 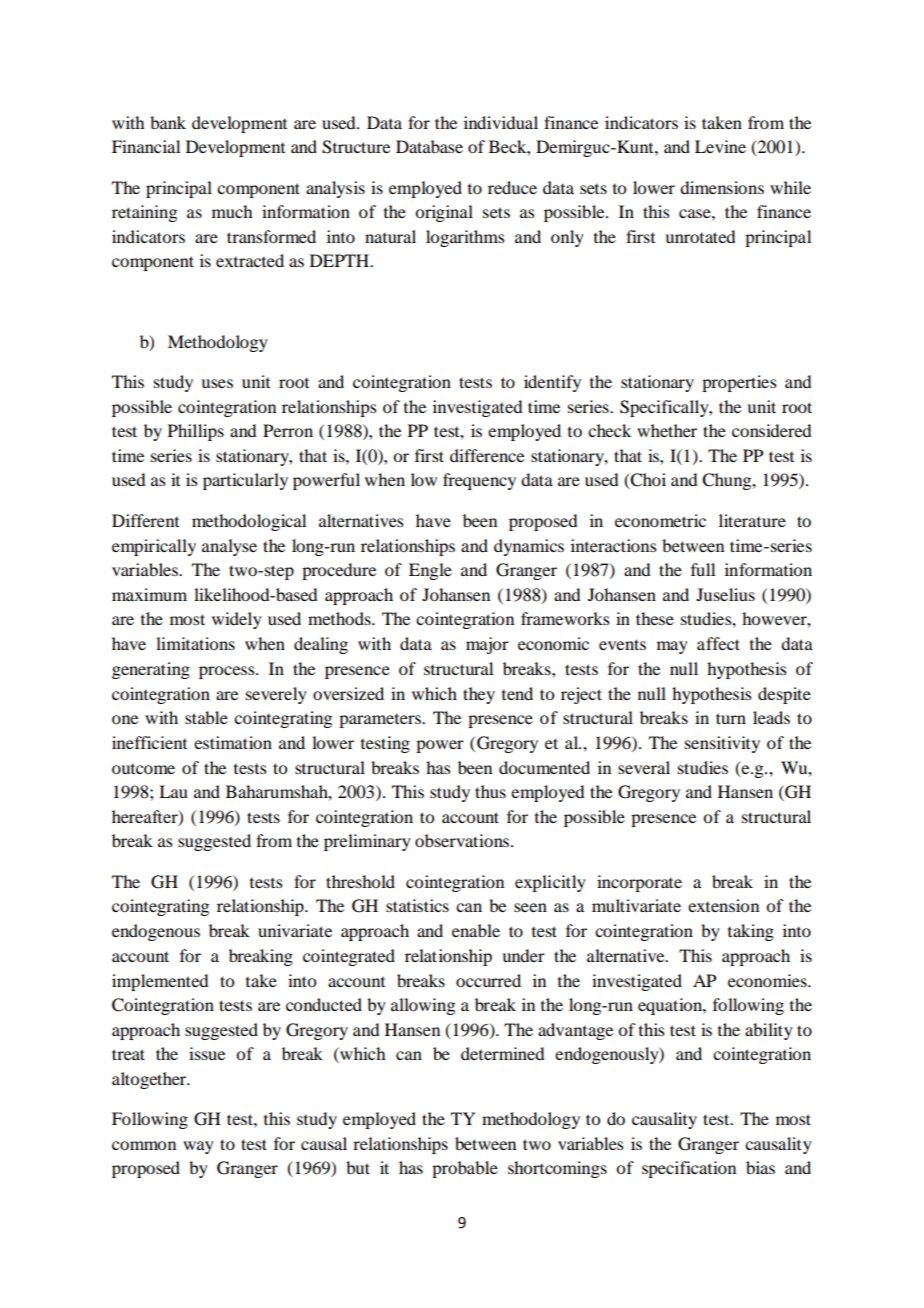 I want to click on limitations, so click(x=195, y=643).
